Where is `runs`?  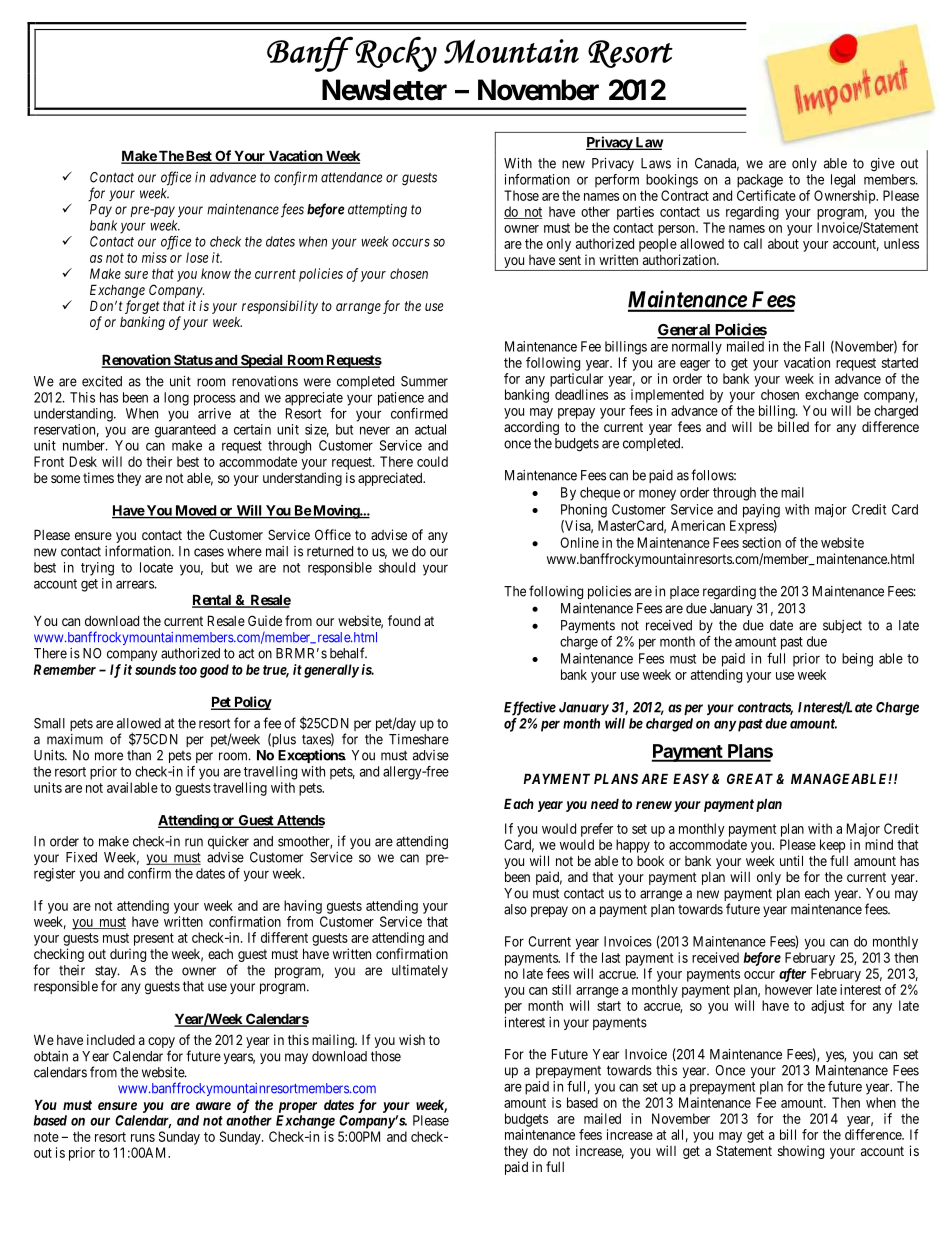
runs is located at coordinates (143, 1138).
